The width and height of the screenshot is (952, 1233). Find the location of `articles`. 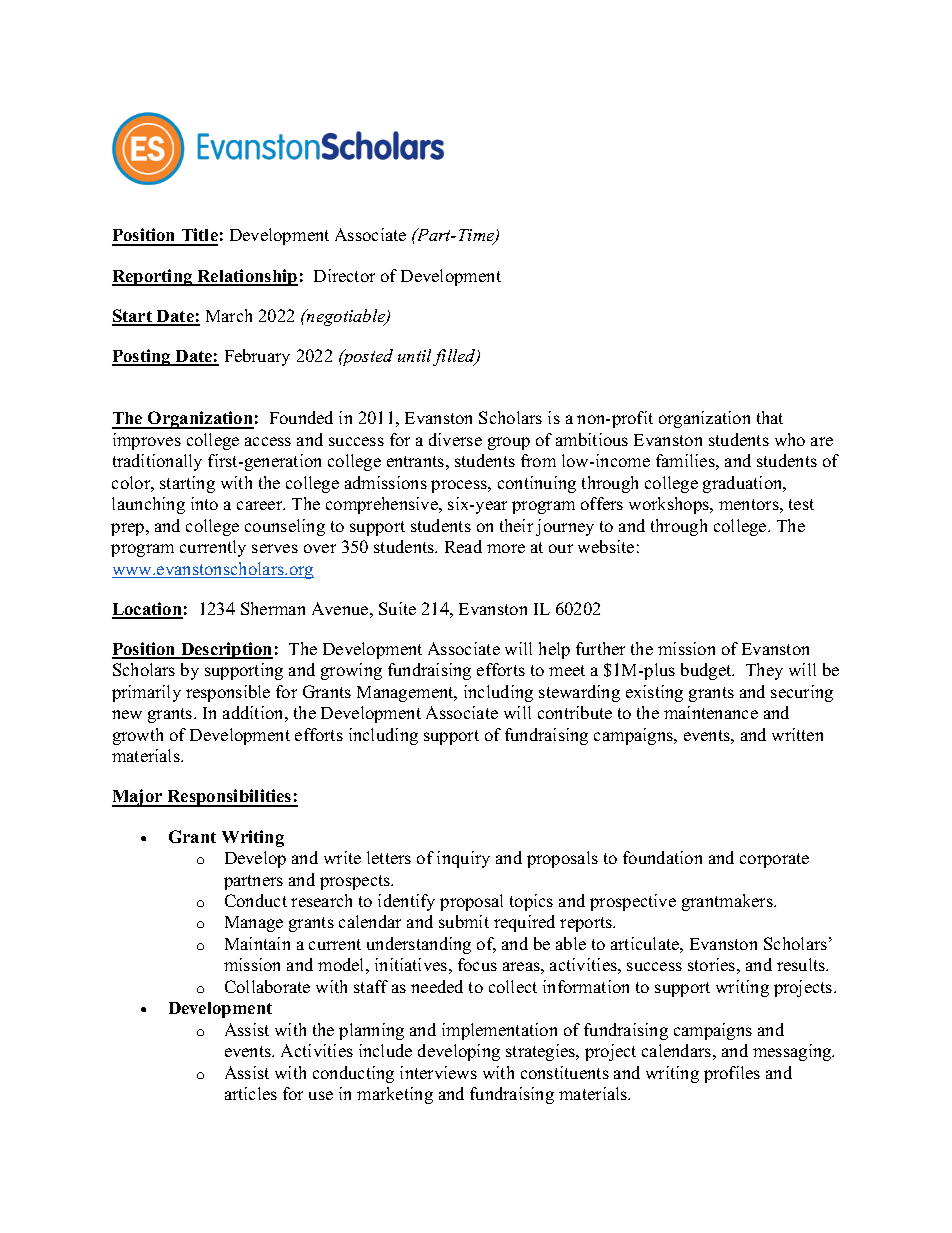

articles is located at coordinates (251, 1093).
